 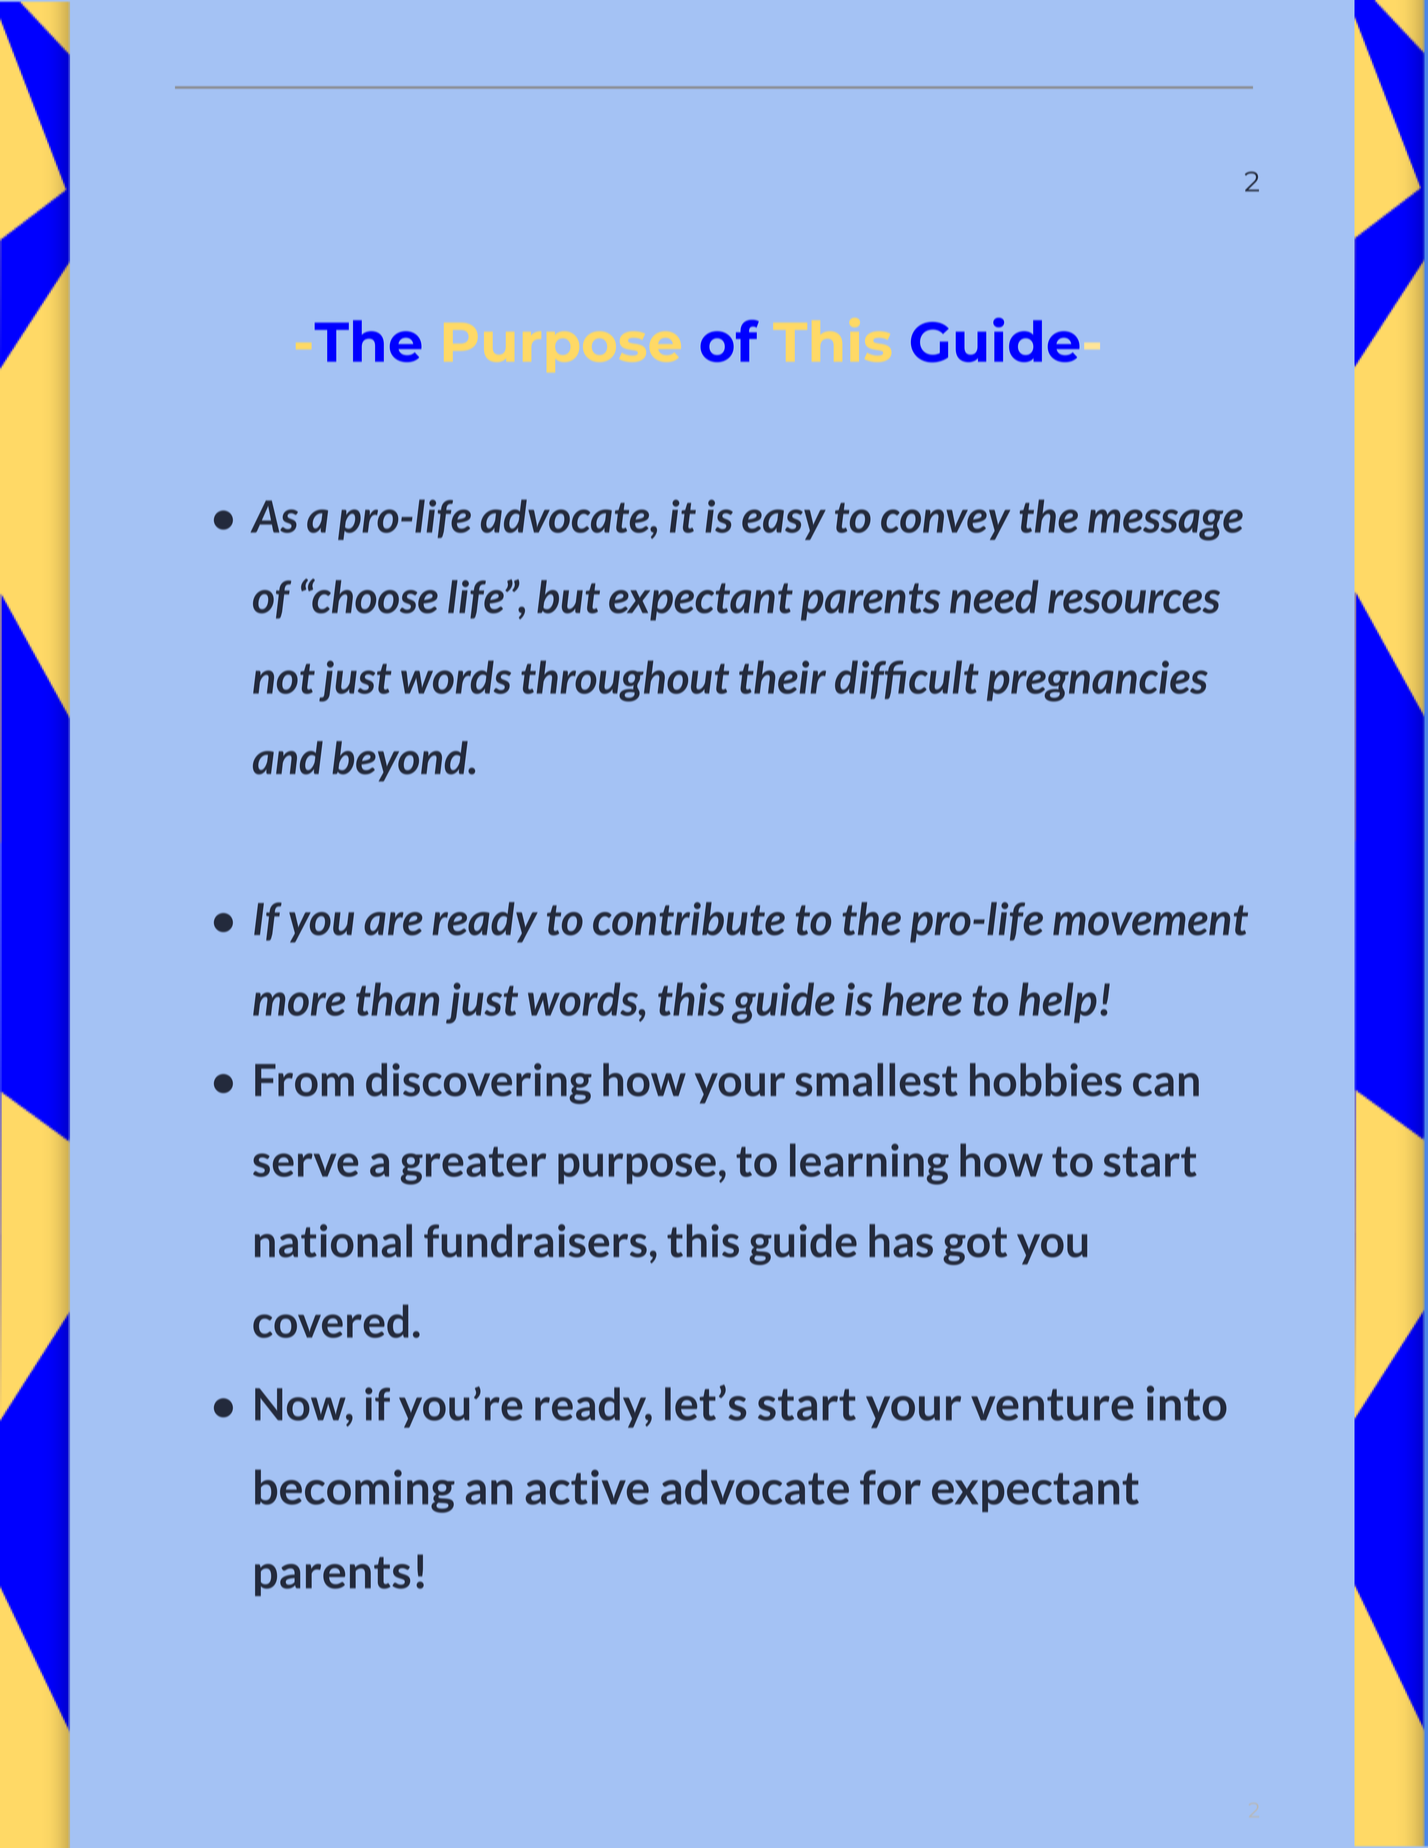 What do you see at coordinates (473, 1166) in the screenshot?
I see `greater` at bounding box center [473, 1166].
